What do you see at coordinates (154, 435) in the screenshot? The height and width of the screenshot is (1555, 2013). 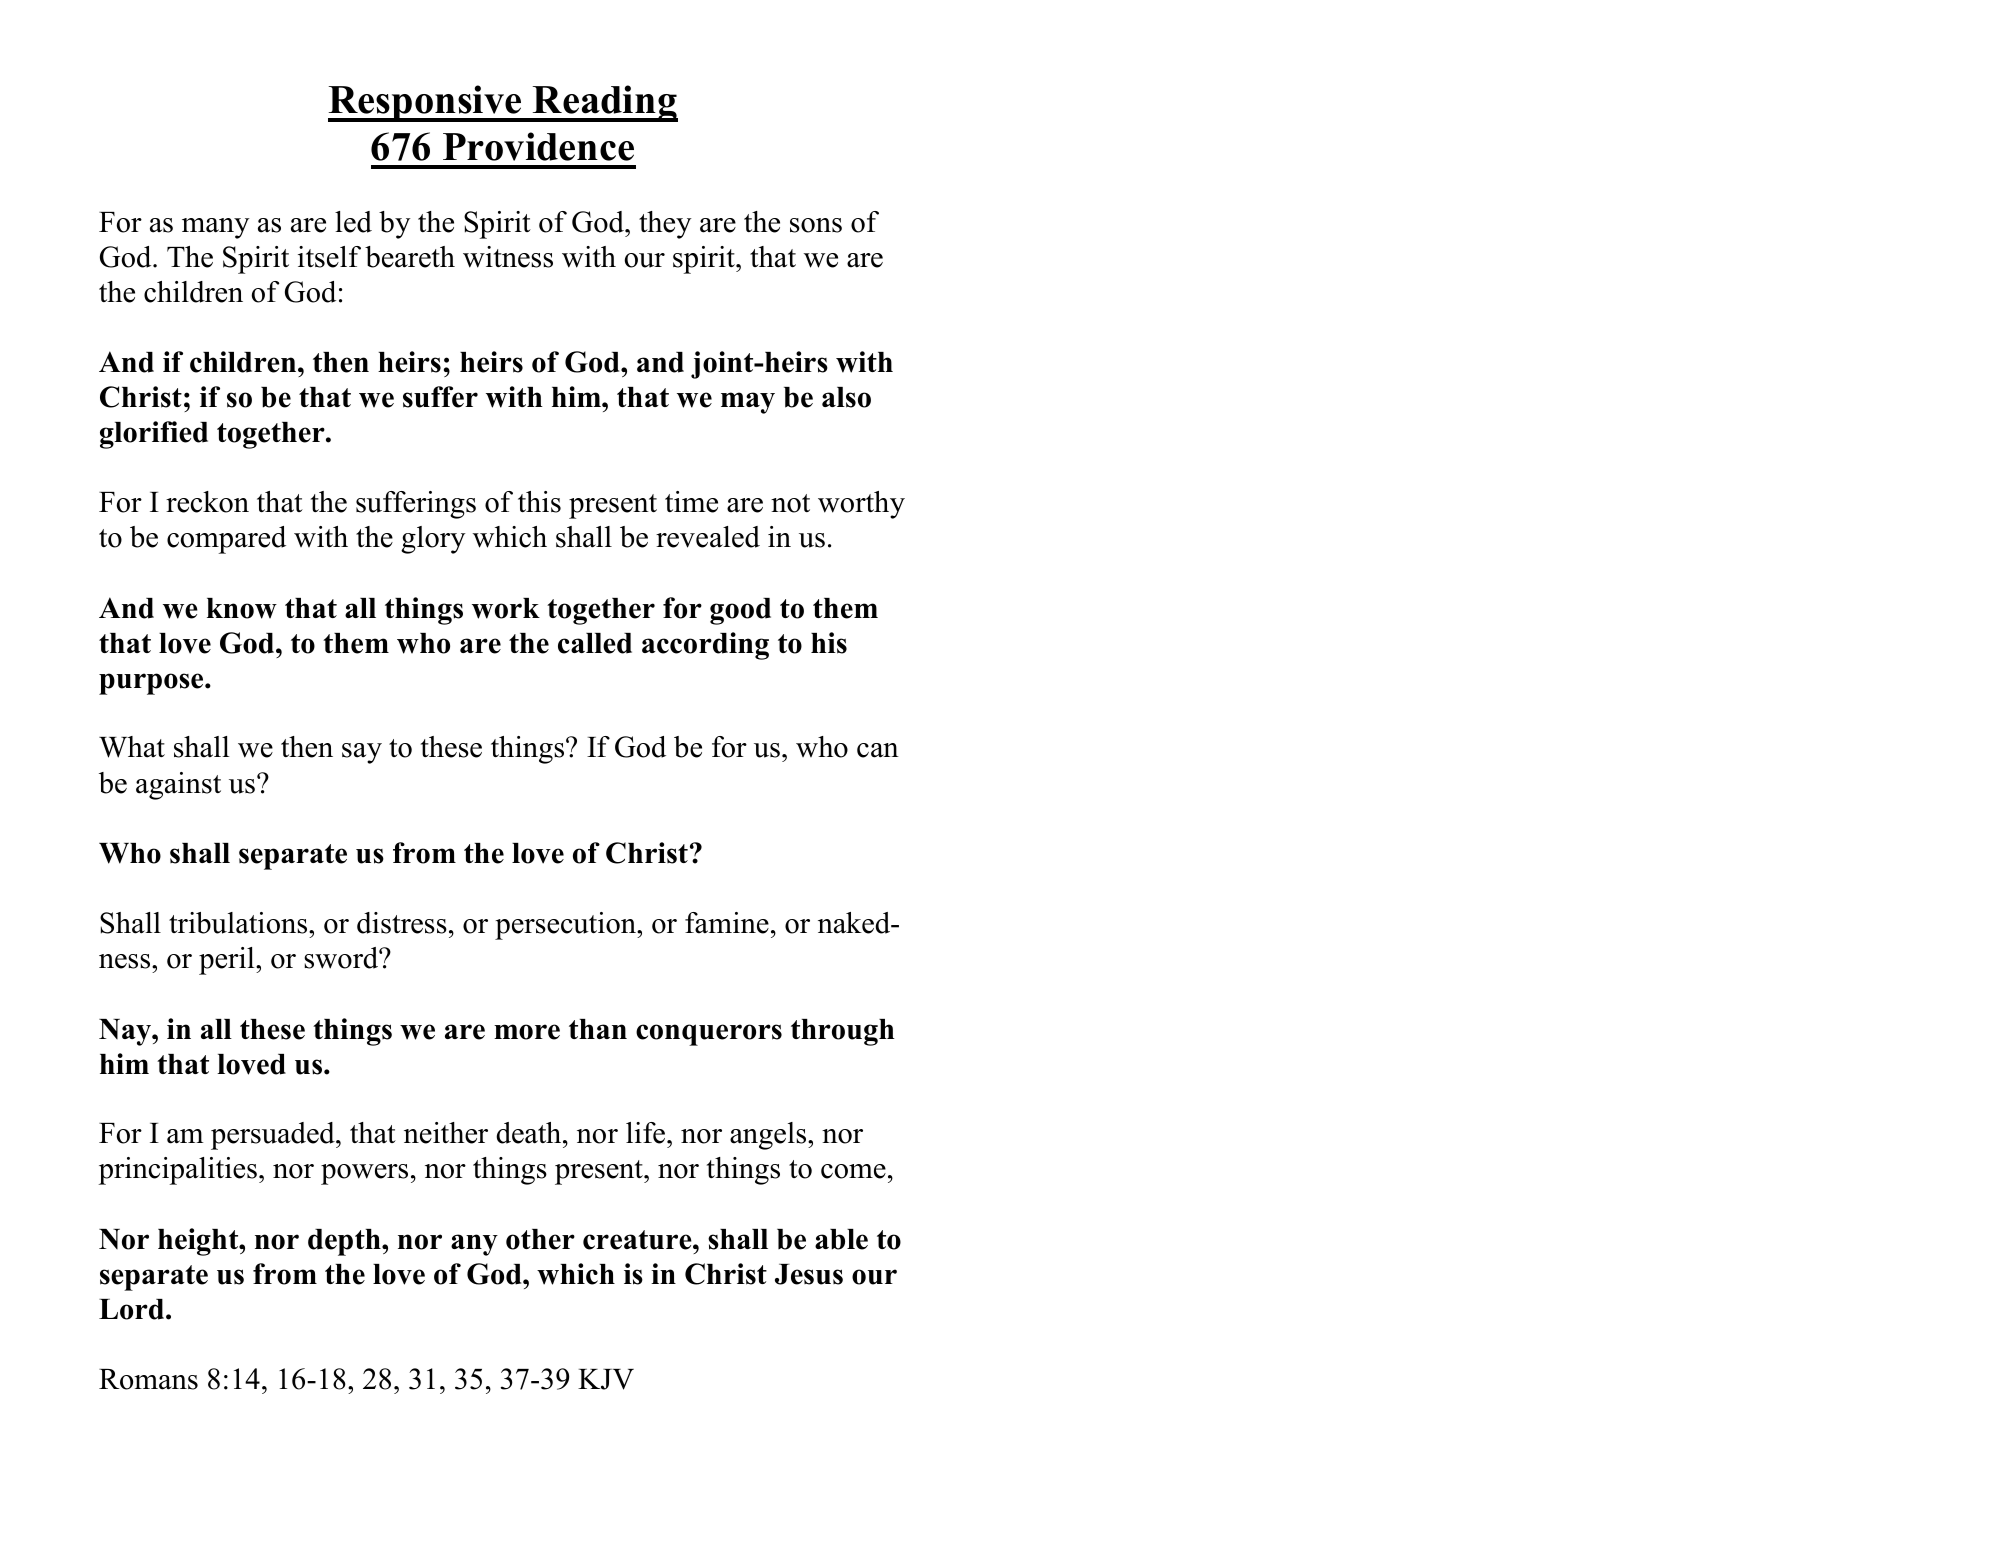 I see `glorified` at bounding box center [154, 435].
